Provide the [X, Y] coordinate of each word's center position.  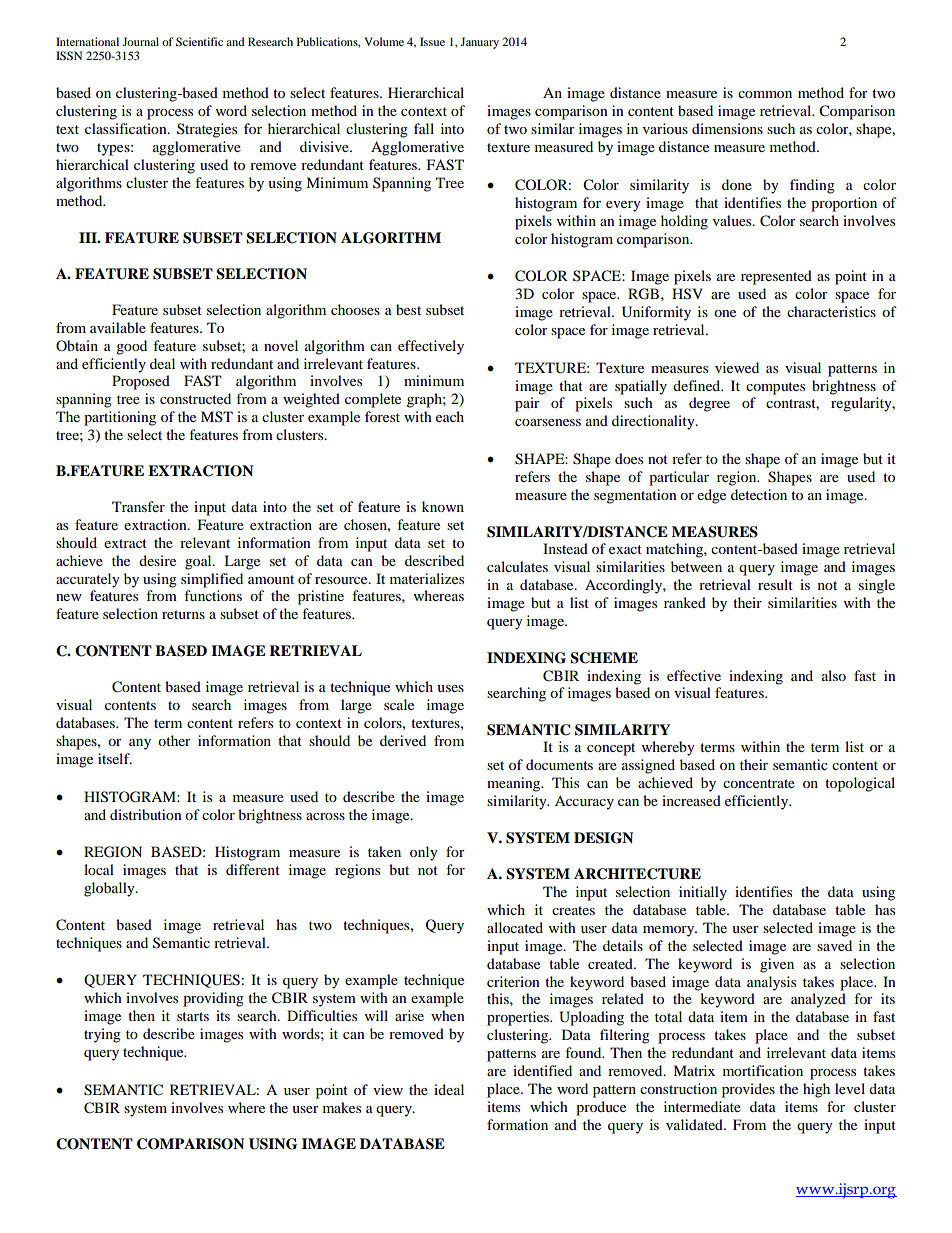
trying [102, 1035]
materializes [427, 578]
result [775, 584]
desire [157, 560]
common [765, 94]
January [480, 43]
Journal [141, 41]
